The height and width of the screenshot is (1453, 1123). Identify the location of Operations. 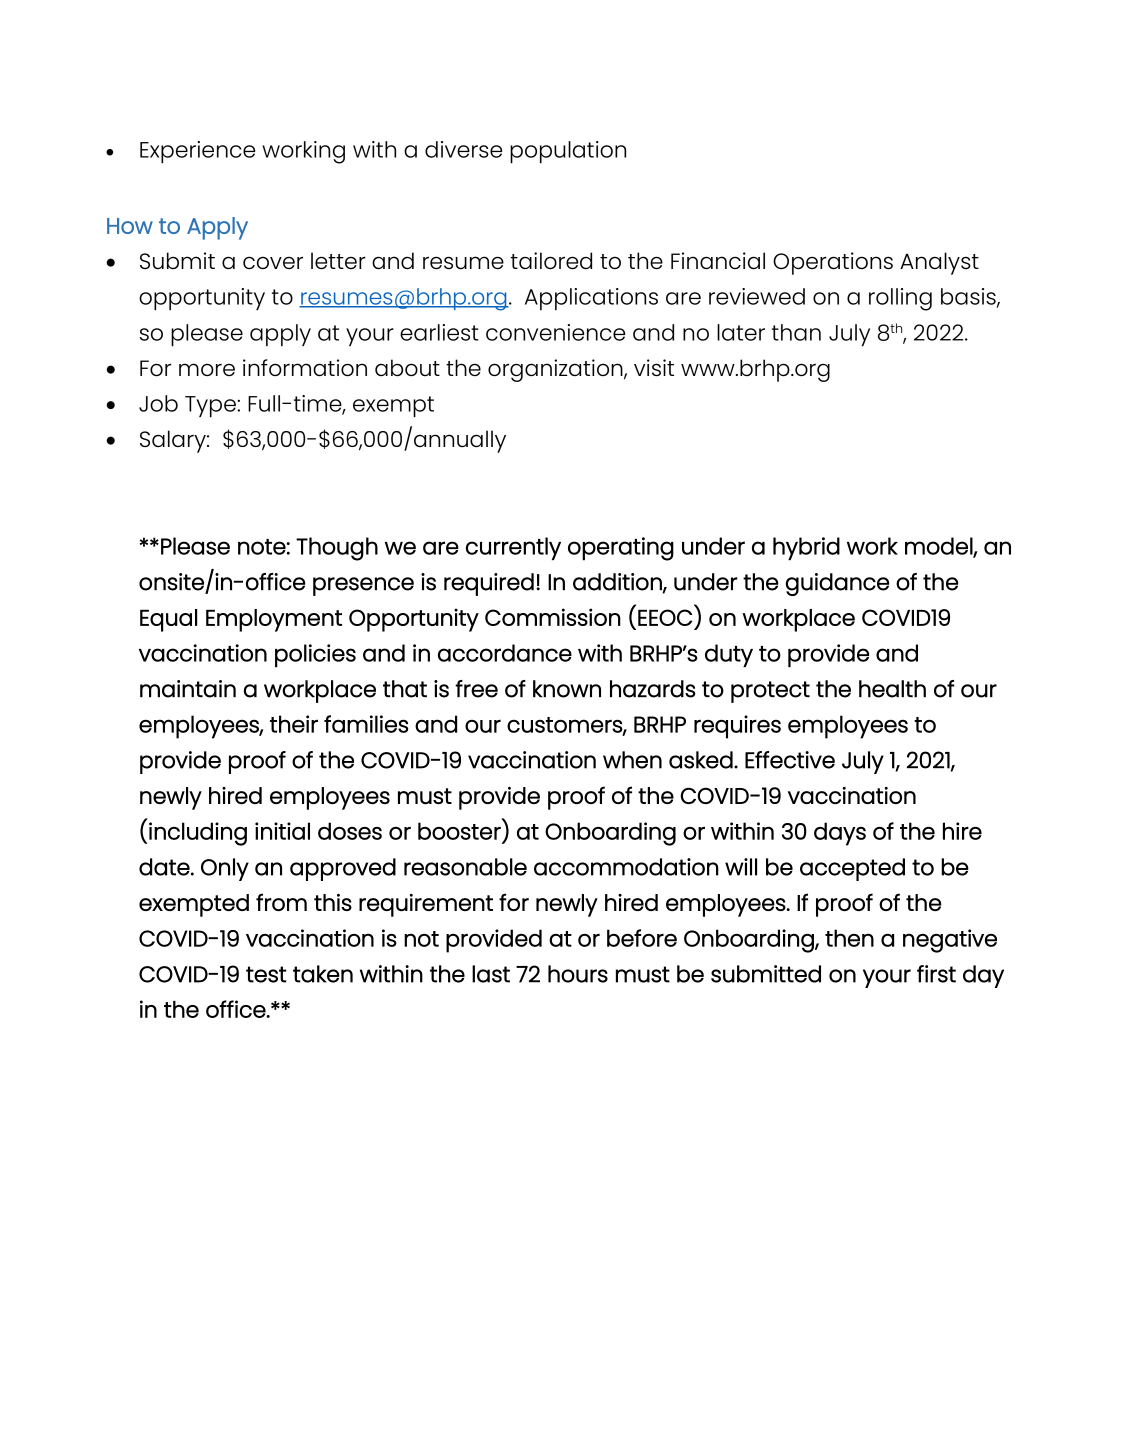
(833, 263).
